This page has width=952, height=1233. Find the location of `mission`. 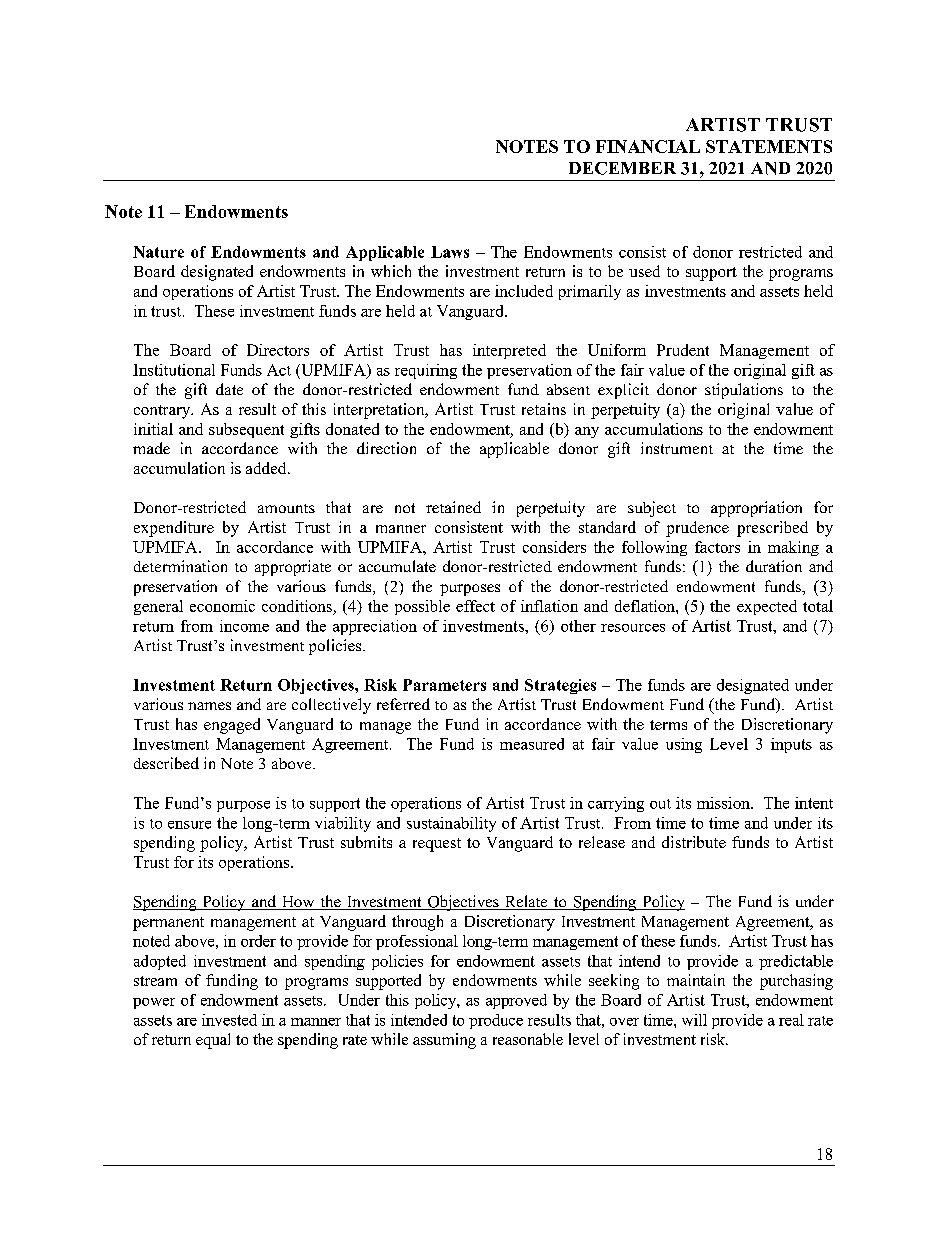

mission is located at coordinates (724, 803).
